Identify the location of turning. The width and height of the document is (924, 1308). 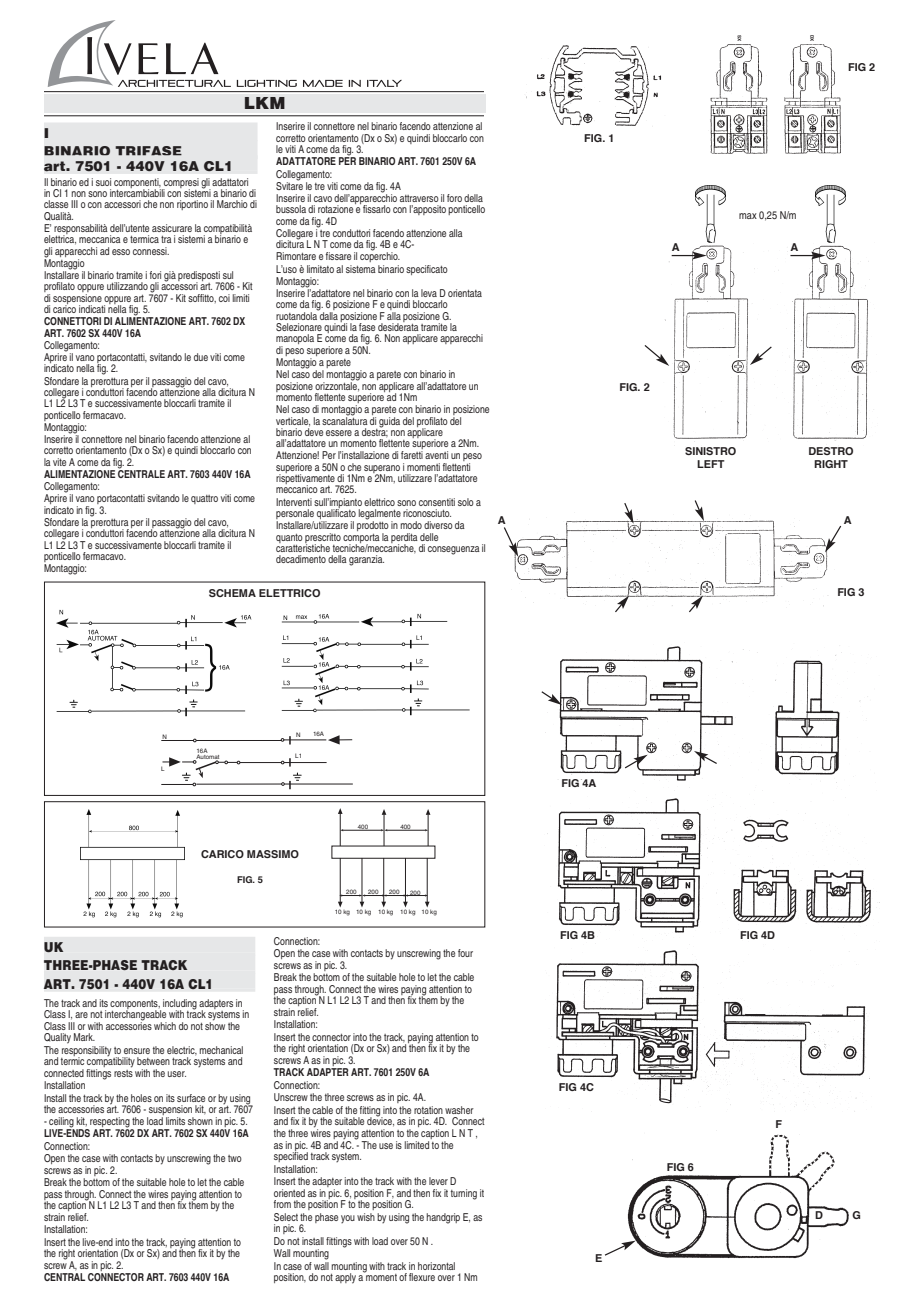
(464, 1194).
